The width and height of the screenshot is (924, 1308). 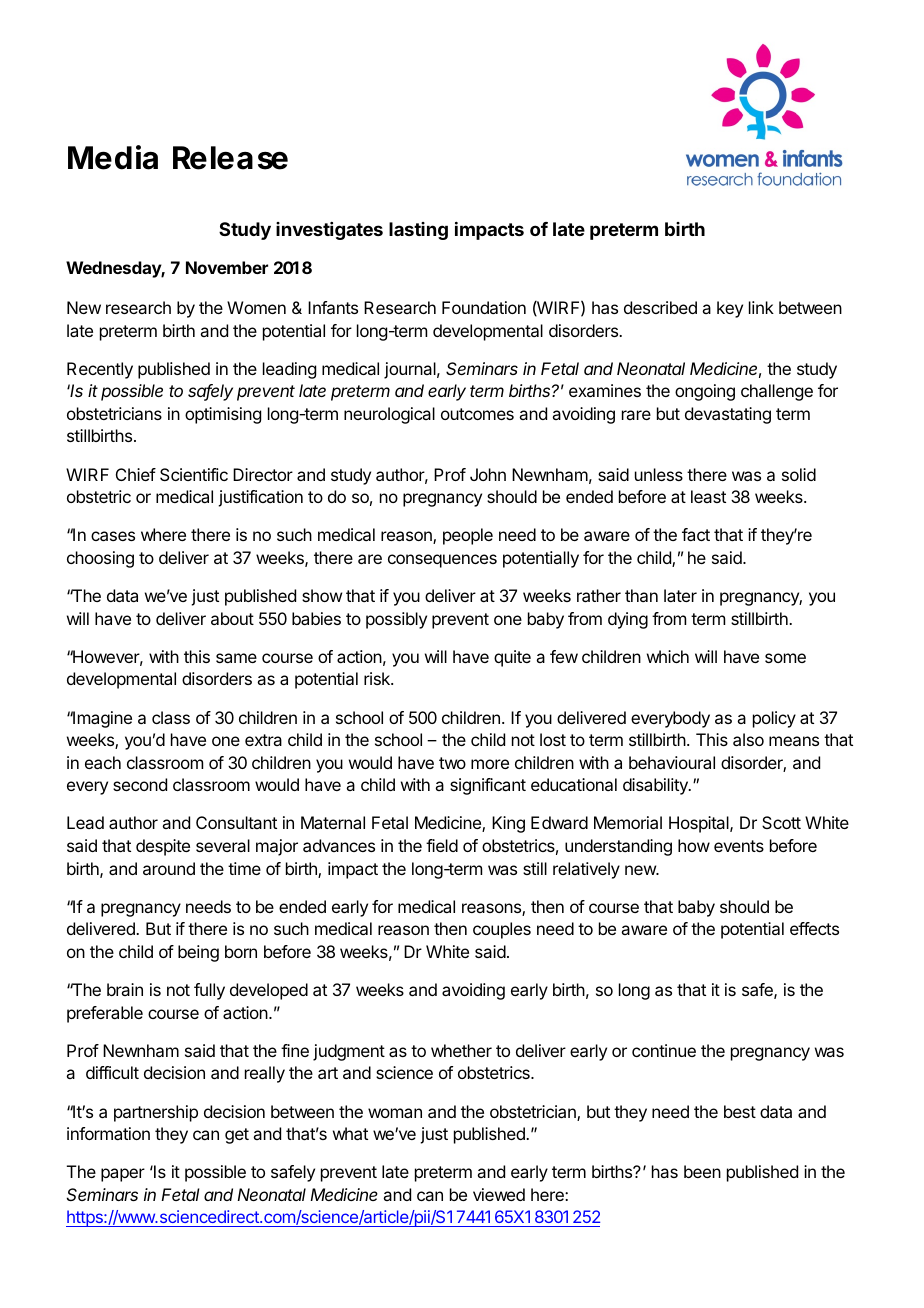 What do you see at coordinates (198, 953) in the screenshot?
I see `being` at bounding box center [198, 953].
